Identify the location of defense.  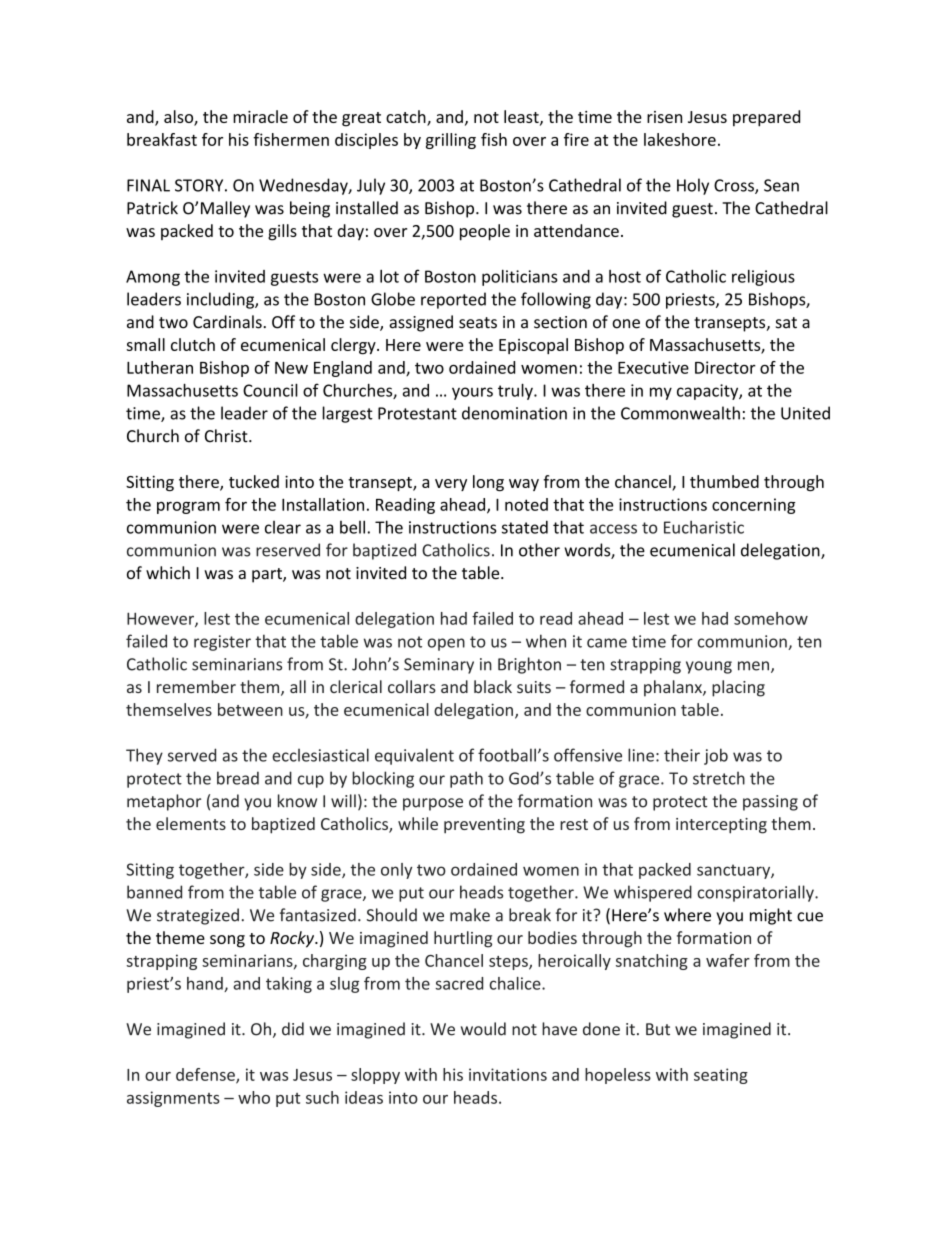
(206, 1075).
